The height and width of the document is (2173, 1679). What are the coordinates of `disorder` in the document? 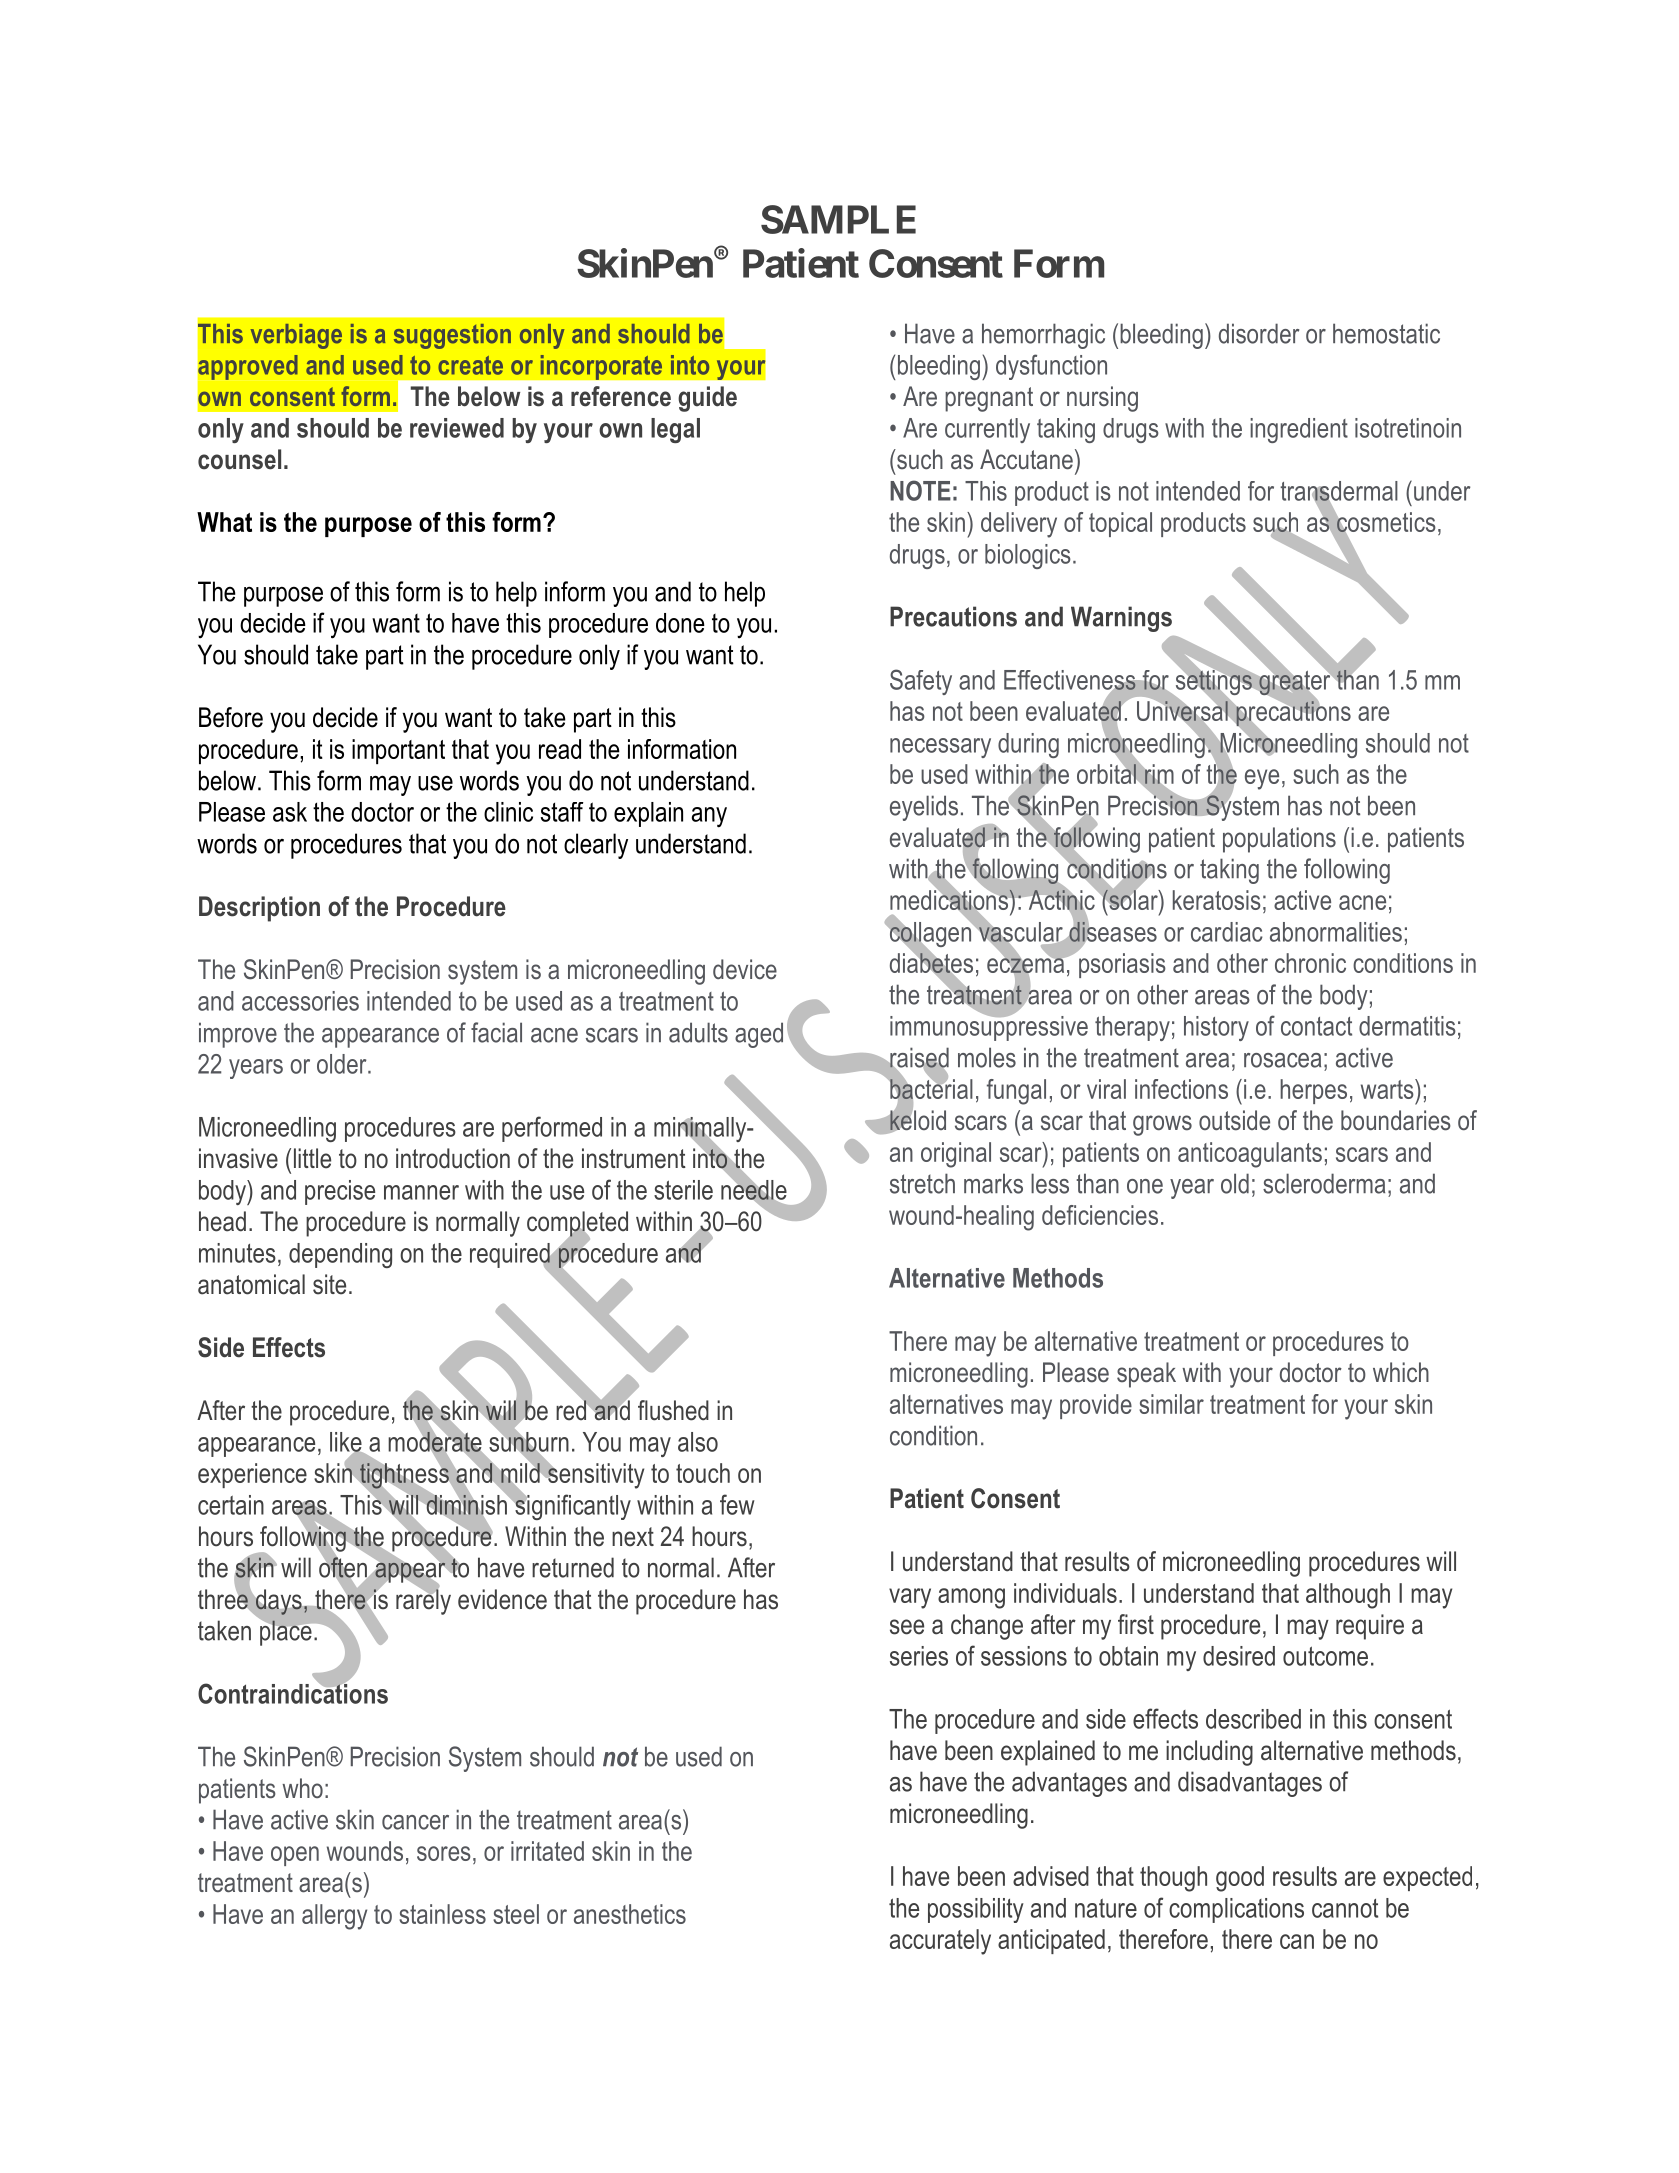 It's located at (1259, 333).
